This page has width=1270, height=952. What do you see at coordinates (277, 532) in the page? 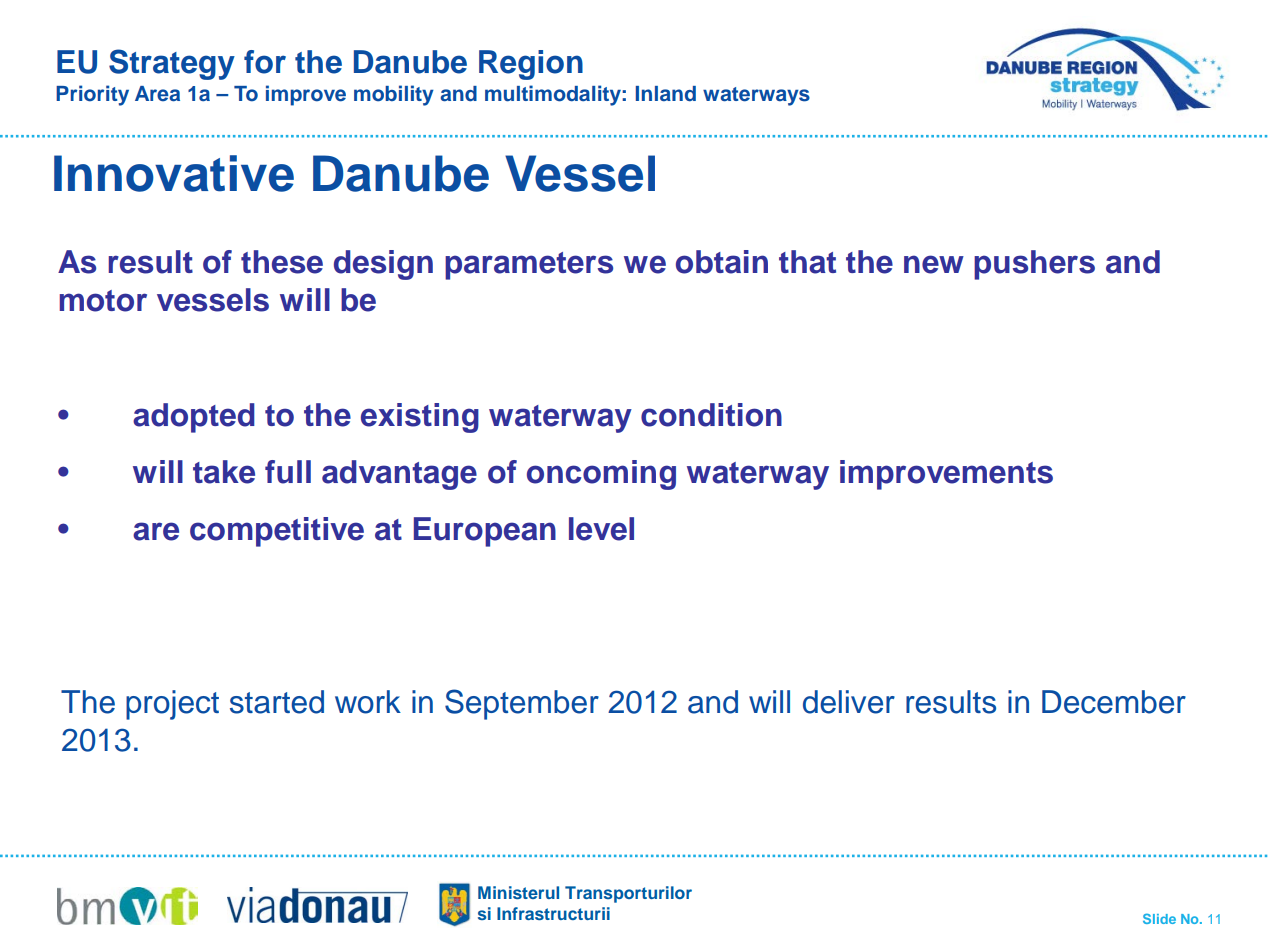
I see `competitive` at bounding box center [277, 532].
